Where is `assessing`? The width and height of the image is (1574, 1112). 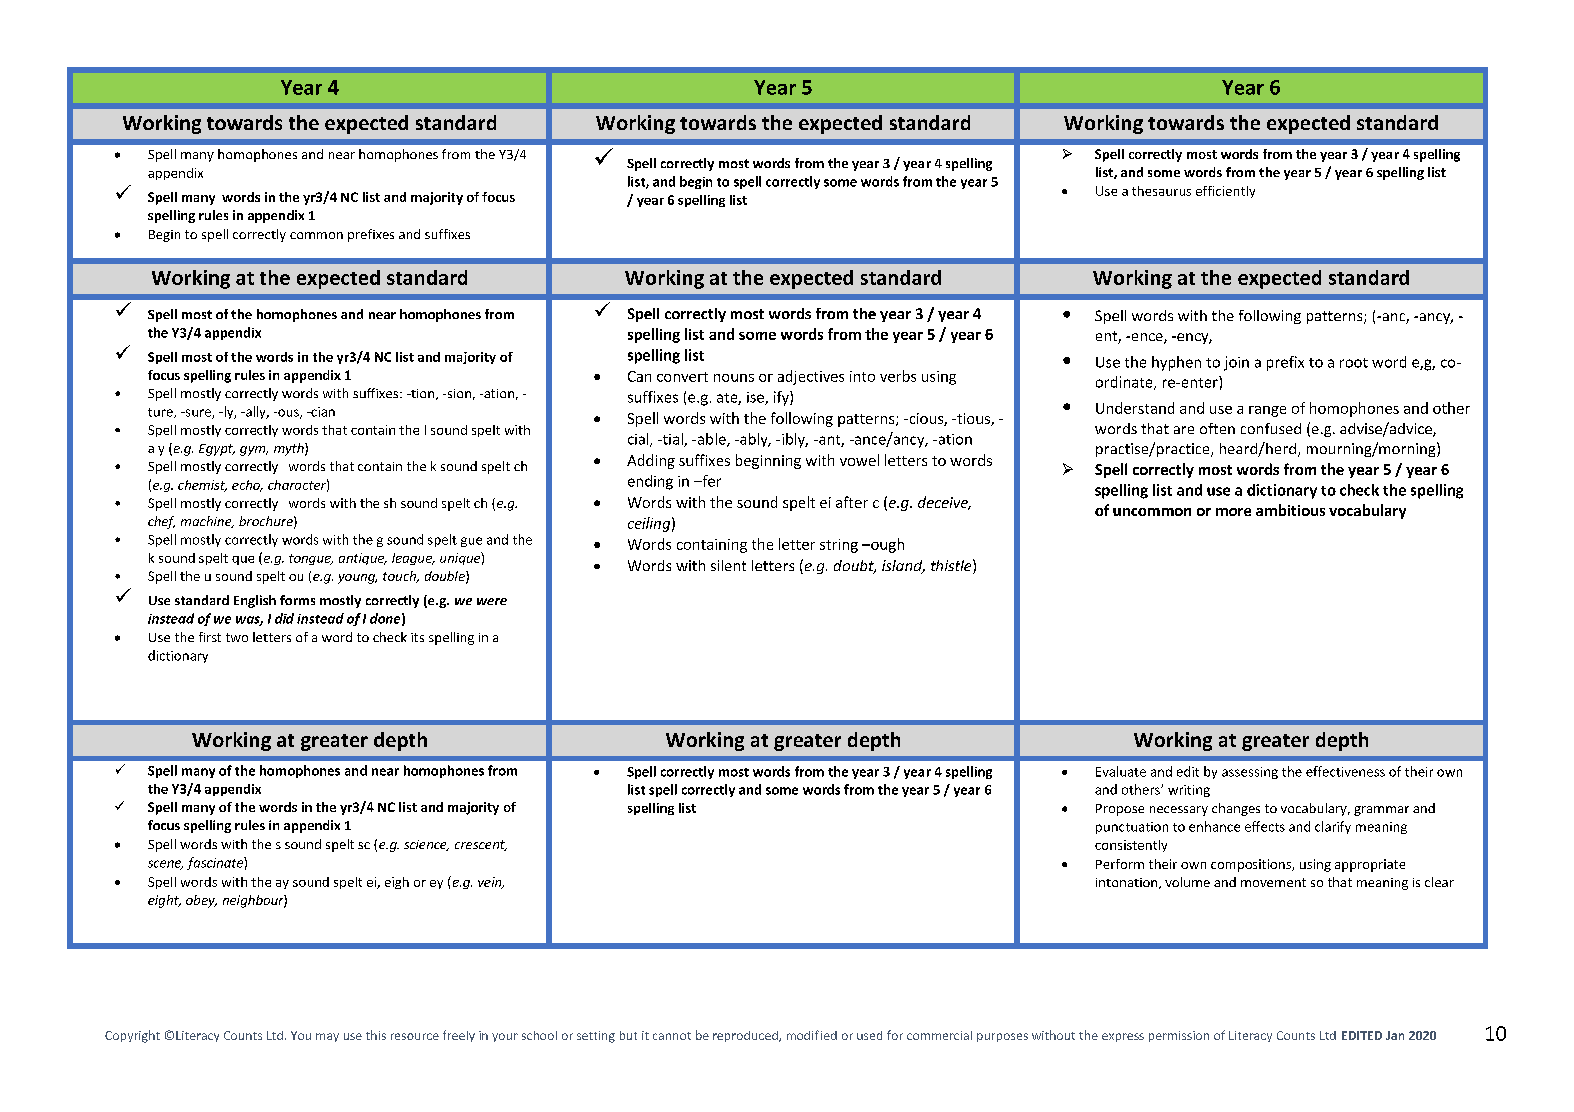 assessing is located at coordinates (1250, 773).
